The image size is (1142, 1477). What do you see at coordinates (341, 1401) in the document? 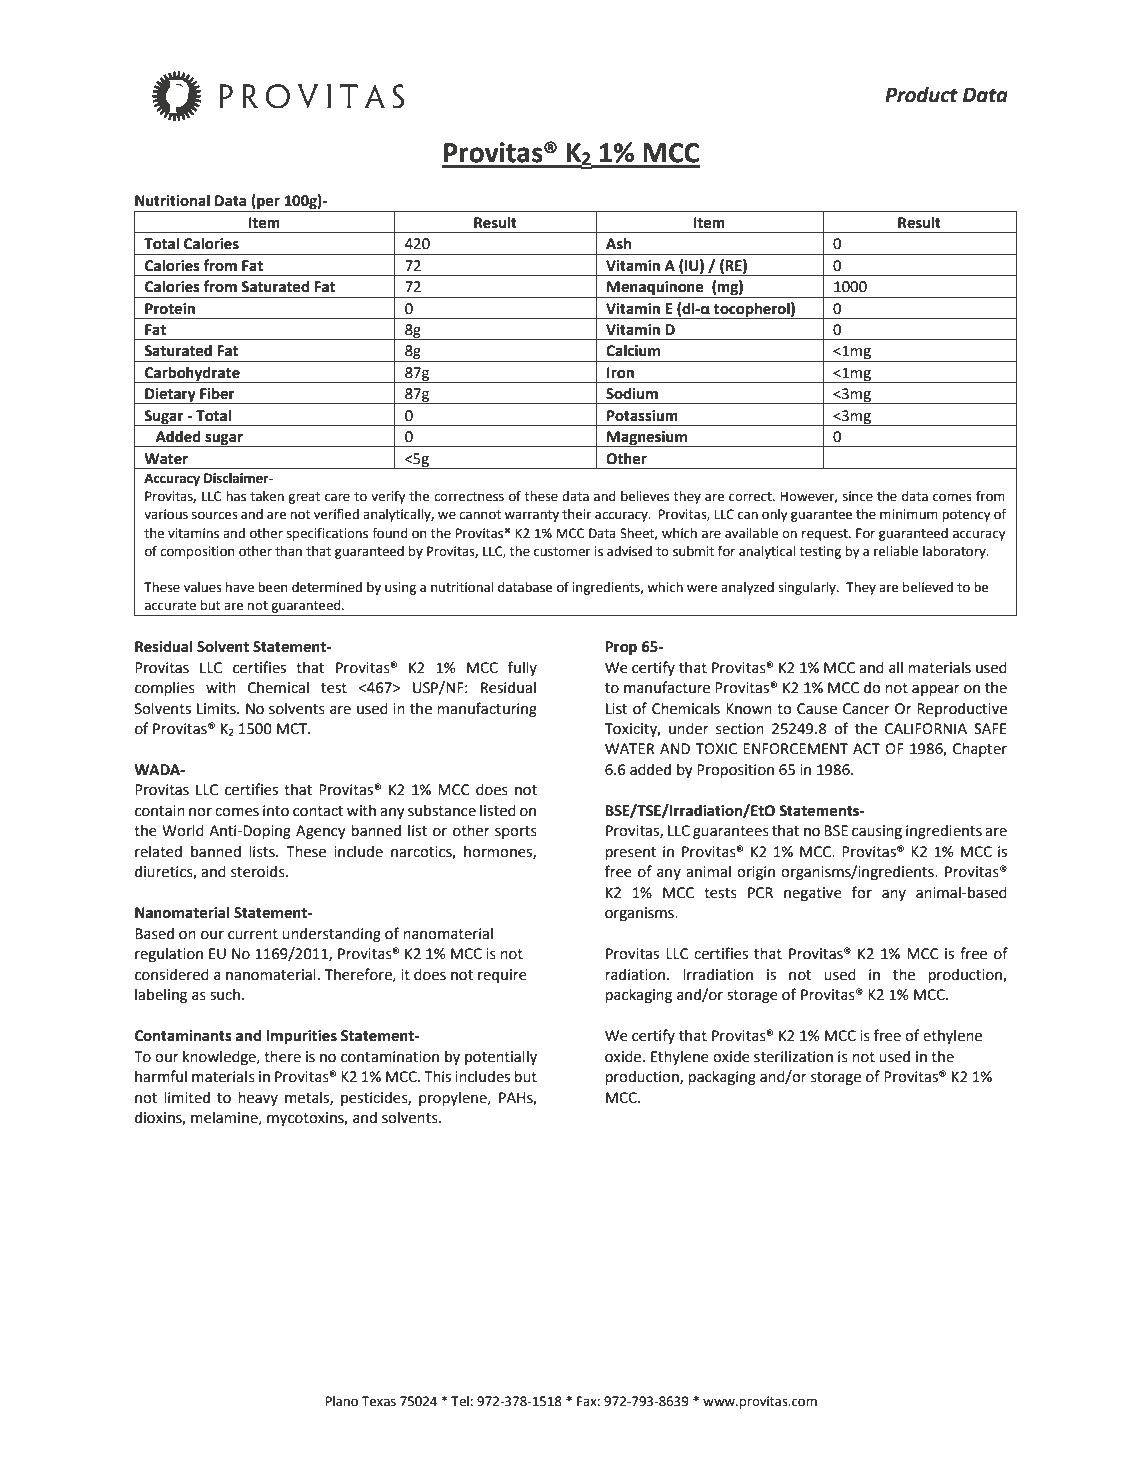
I see `Plano` at bounding box center [341, 1401].
